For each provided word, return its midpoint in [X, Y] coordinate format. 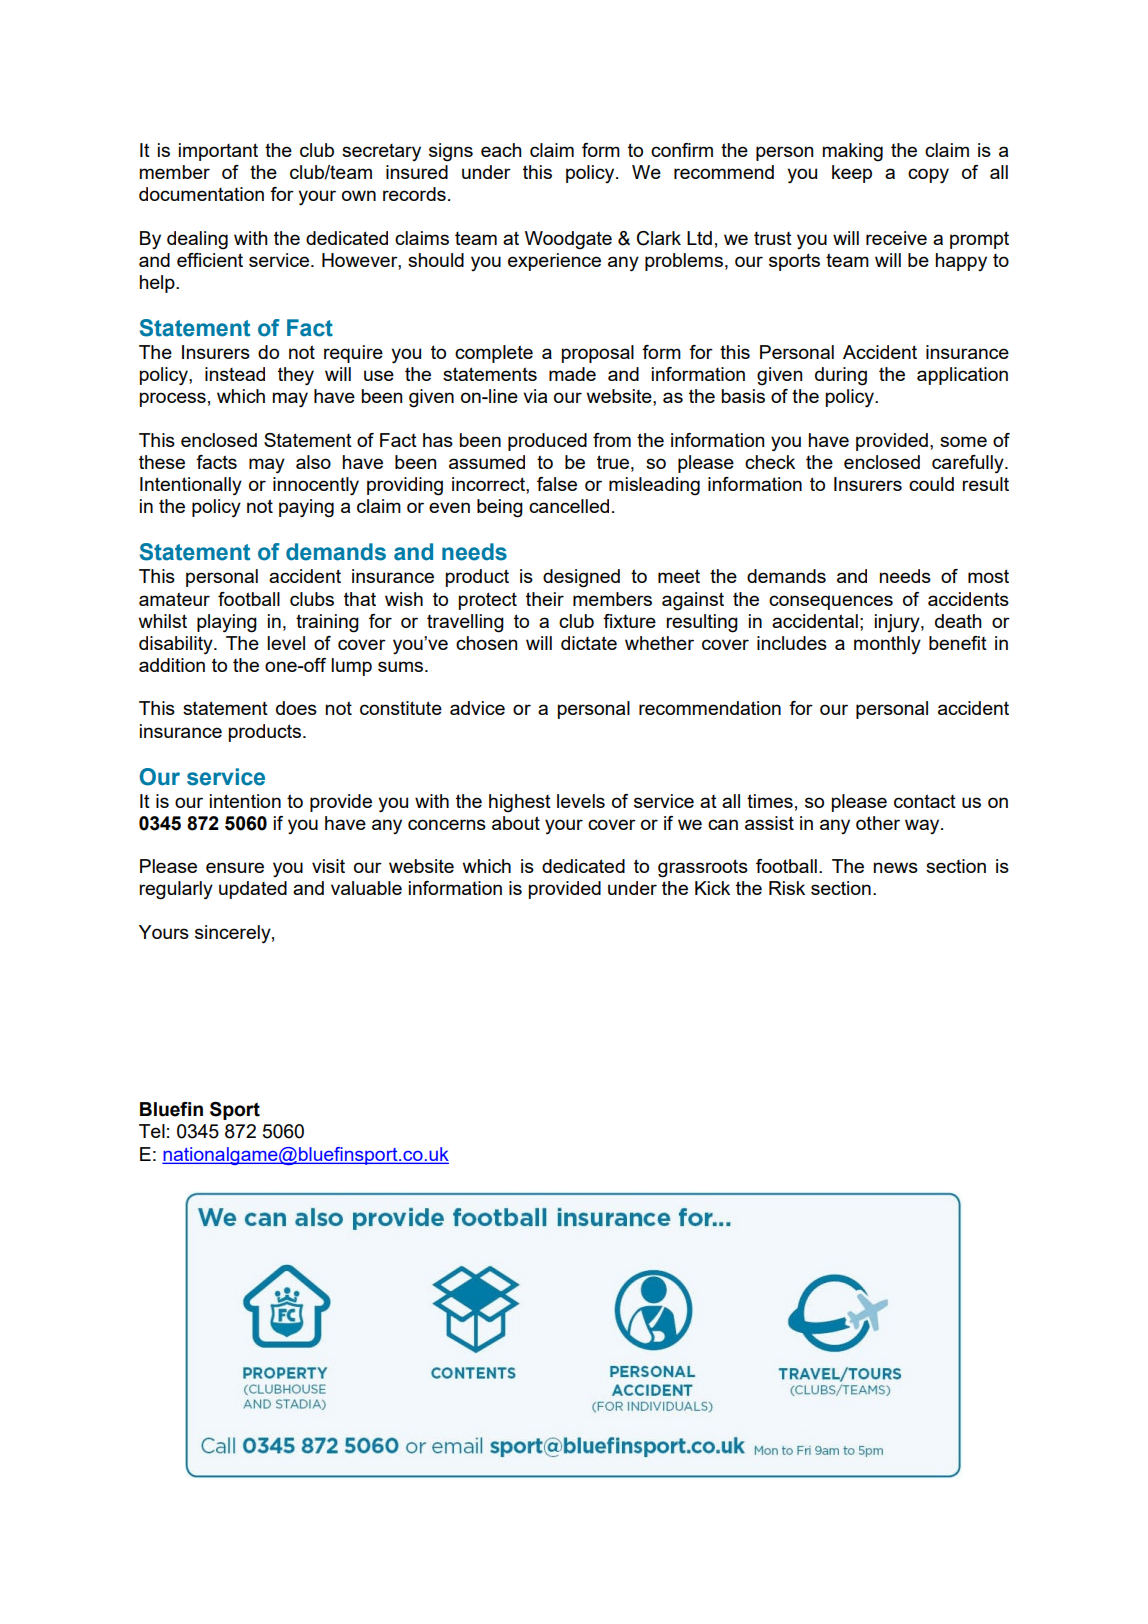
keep [852, 174]
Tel [152, 1131]
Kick [712, 888]
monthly [887, 645]
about [516, 823]
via [535, 396]
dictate [589, 643]
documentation [201, 194]
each [501, 150]
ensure [235, 867]
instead [235, 374]
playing [227, 623]
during [841, 376]
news [896, 867]
